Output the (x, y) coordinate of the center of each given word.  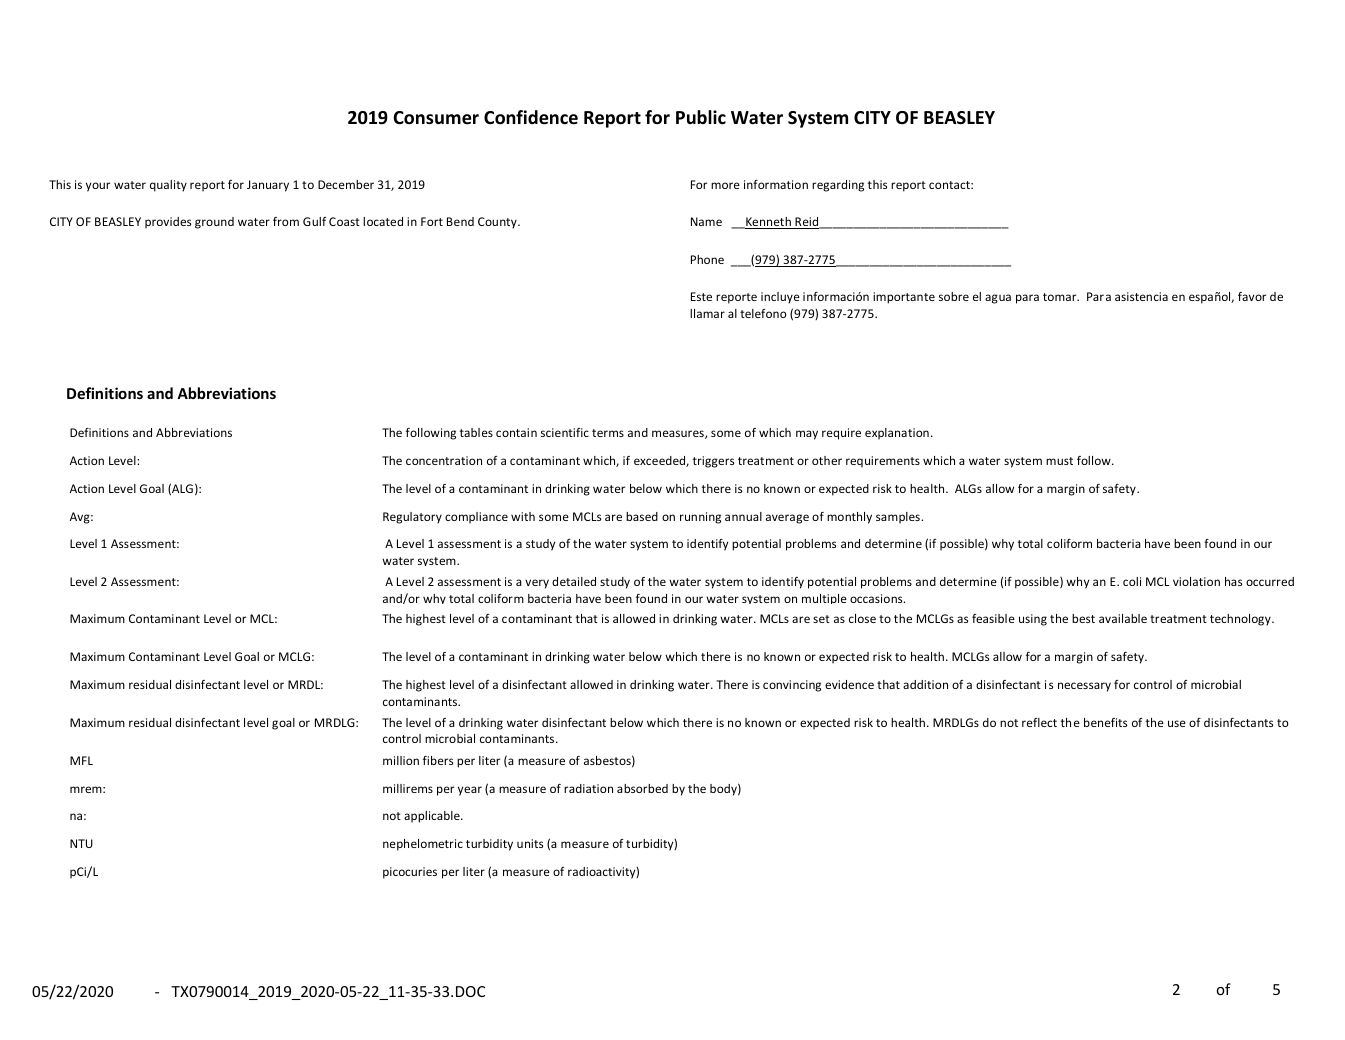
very (537, 584)
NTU (81, 843)
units (530, 843)
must (1059, 461)
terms (608, 433)
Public (701, 117)
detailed (574, 581)
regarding (838, 186)
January (268, 186)
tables (476, 432)
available (1123, 618)
